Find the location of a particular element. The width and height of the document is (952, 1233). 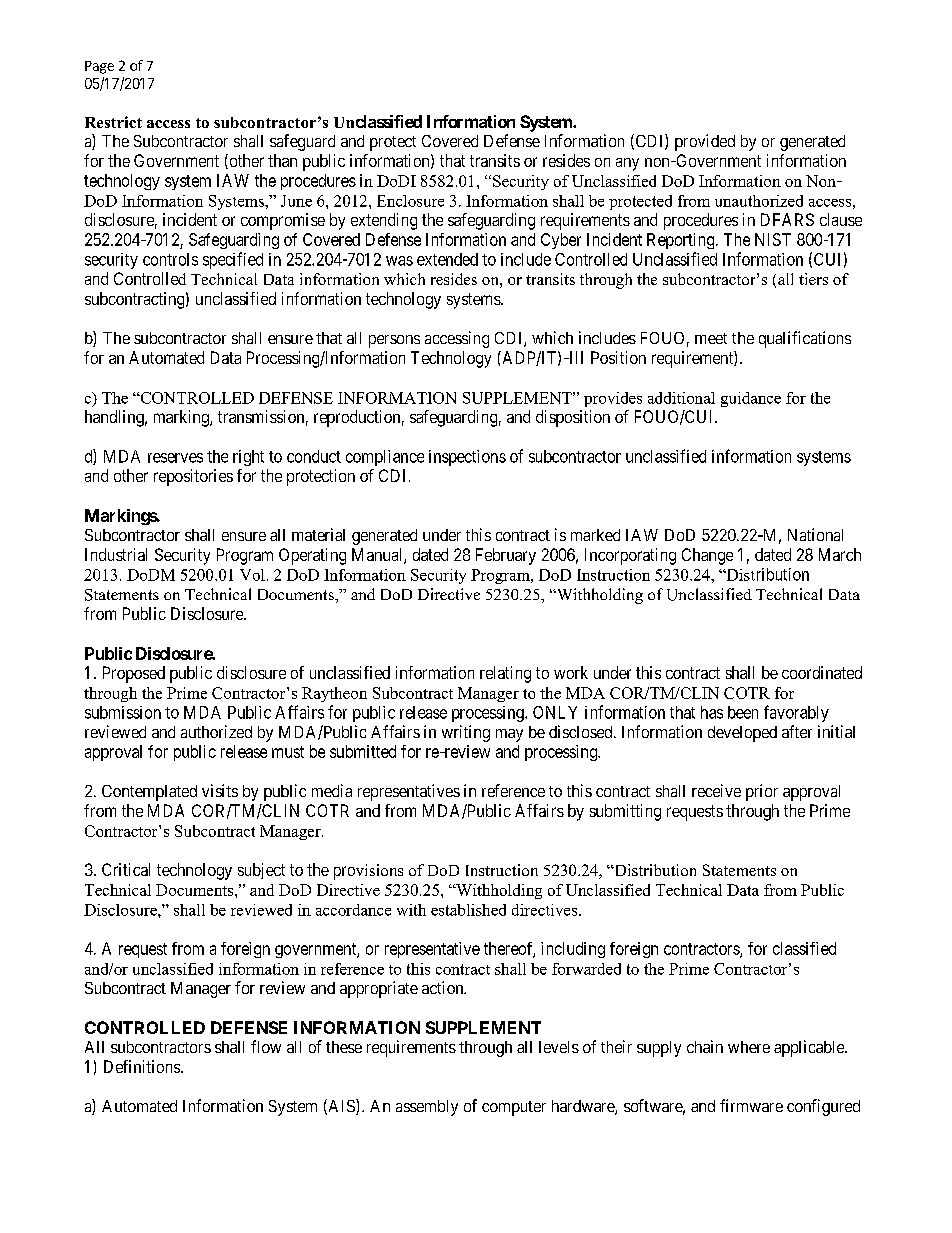

Vol is located at coordinates (252, 575).
